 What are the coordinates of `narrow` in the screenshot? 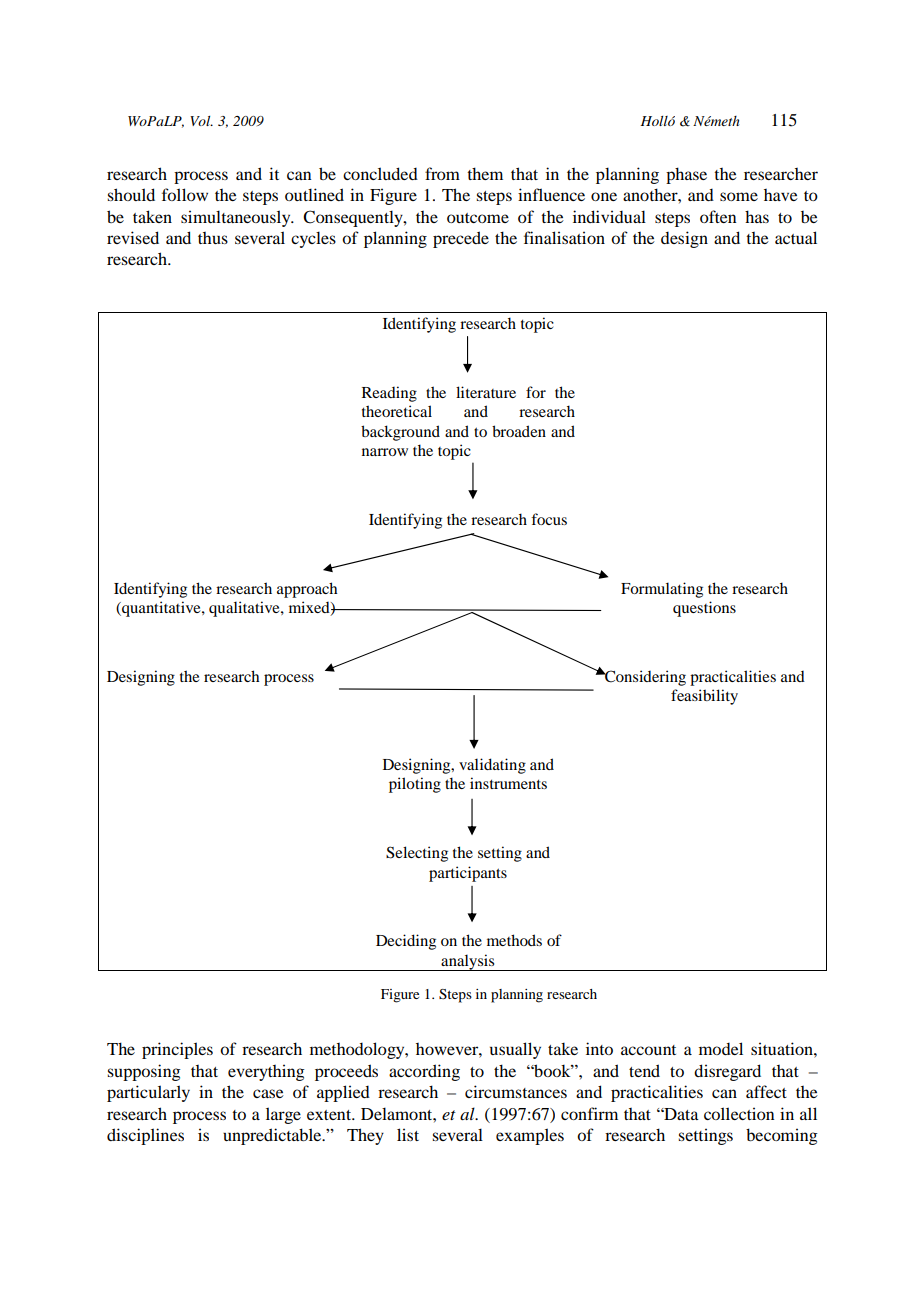 It's located at (385, 452).
